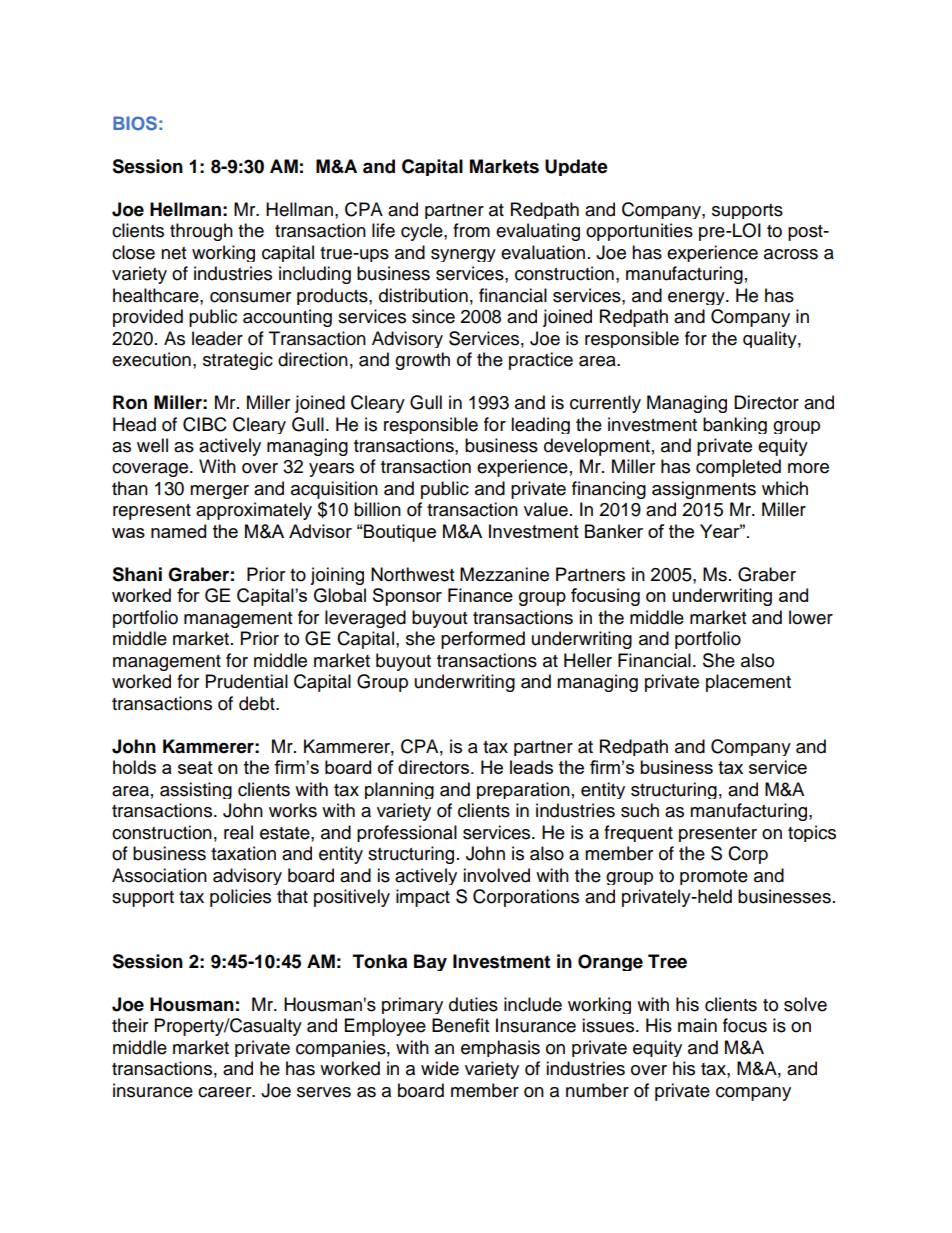  I want to click on assignments, so click(704, 490).
